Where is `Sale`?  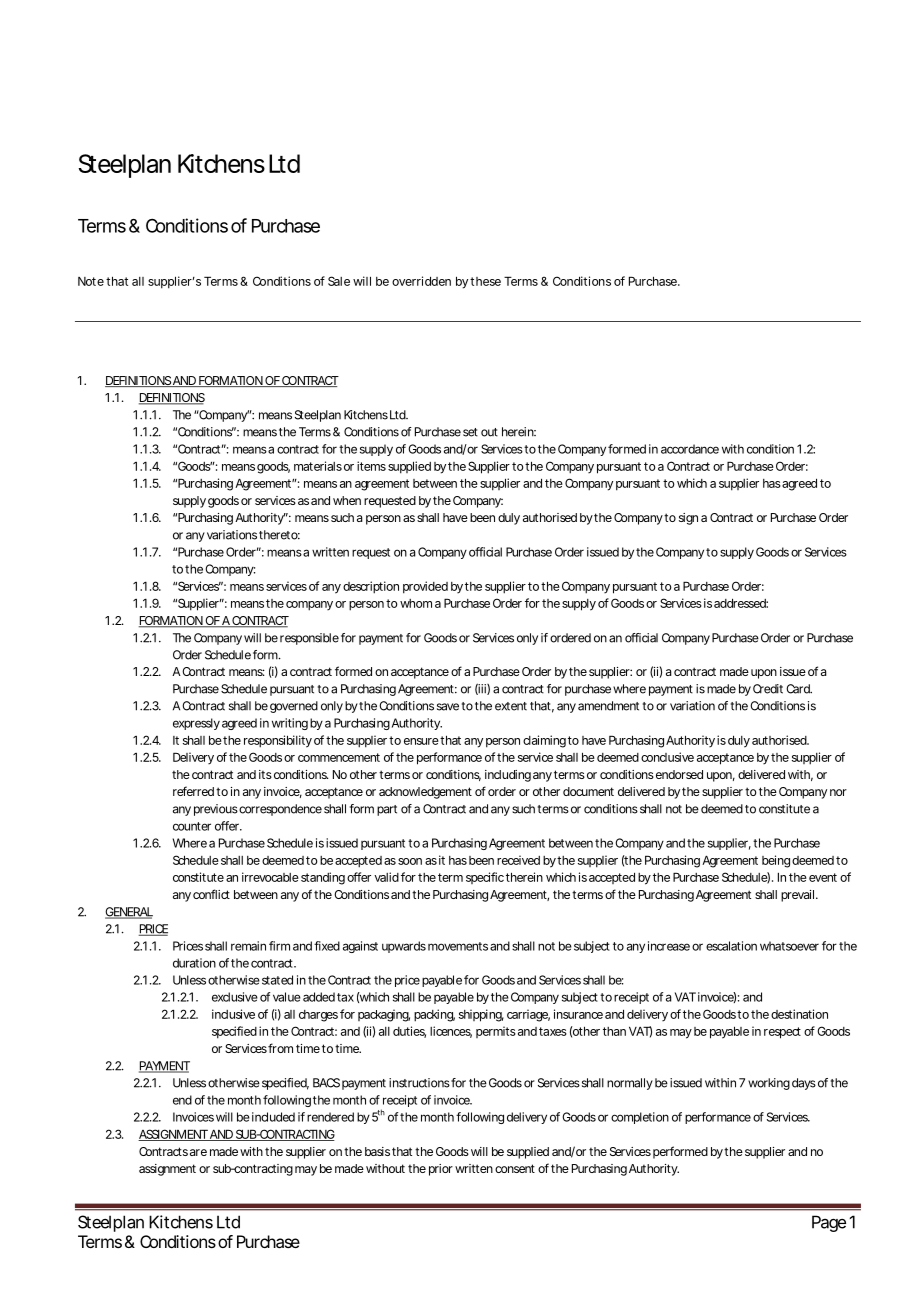 Sale is located at coordinates (339, 281).
